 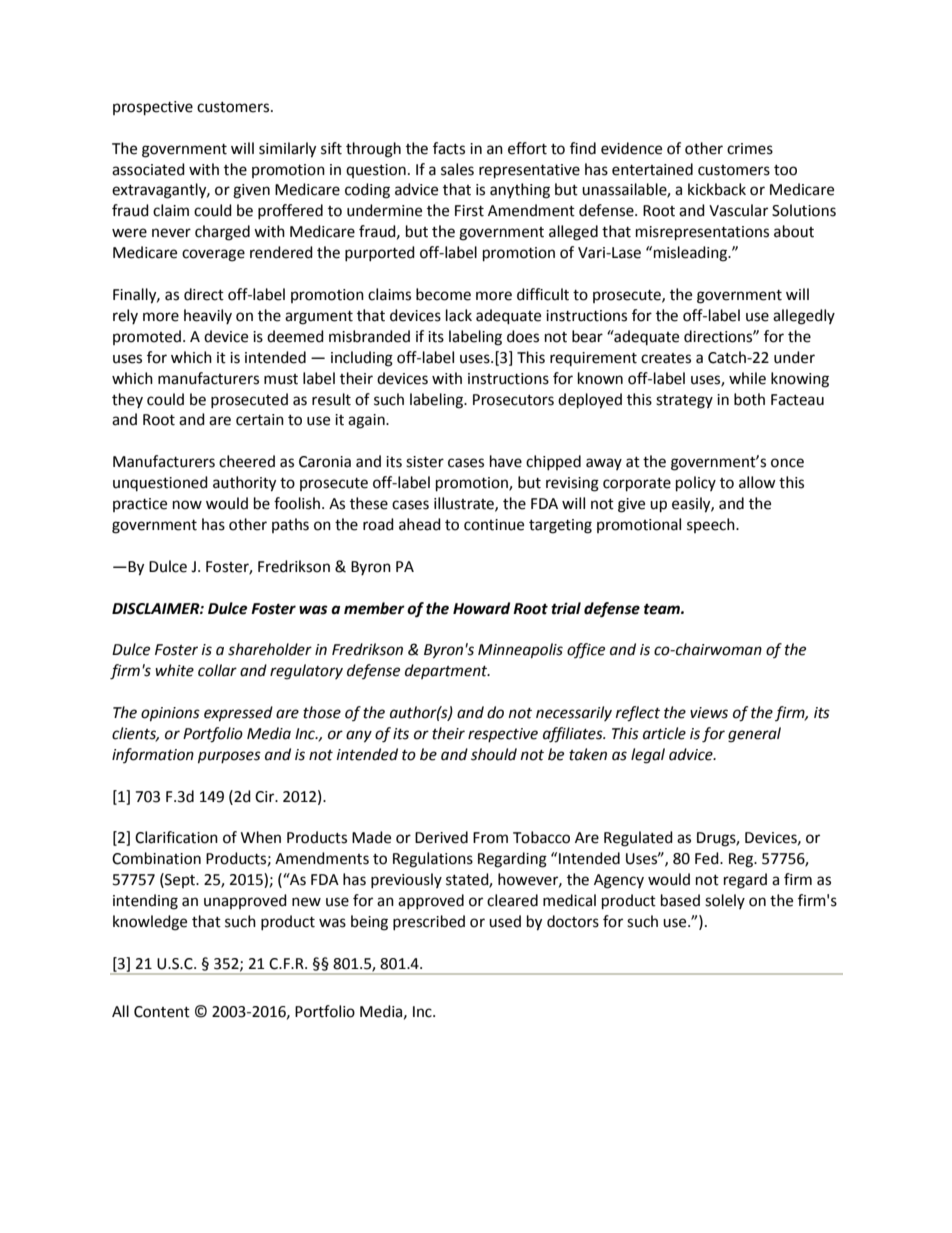 I want to click on continue, so click(x=494, y=525).
